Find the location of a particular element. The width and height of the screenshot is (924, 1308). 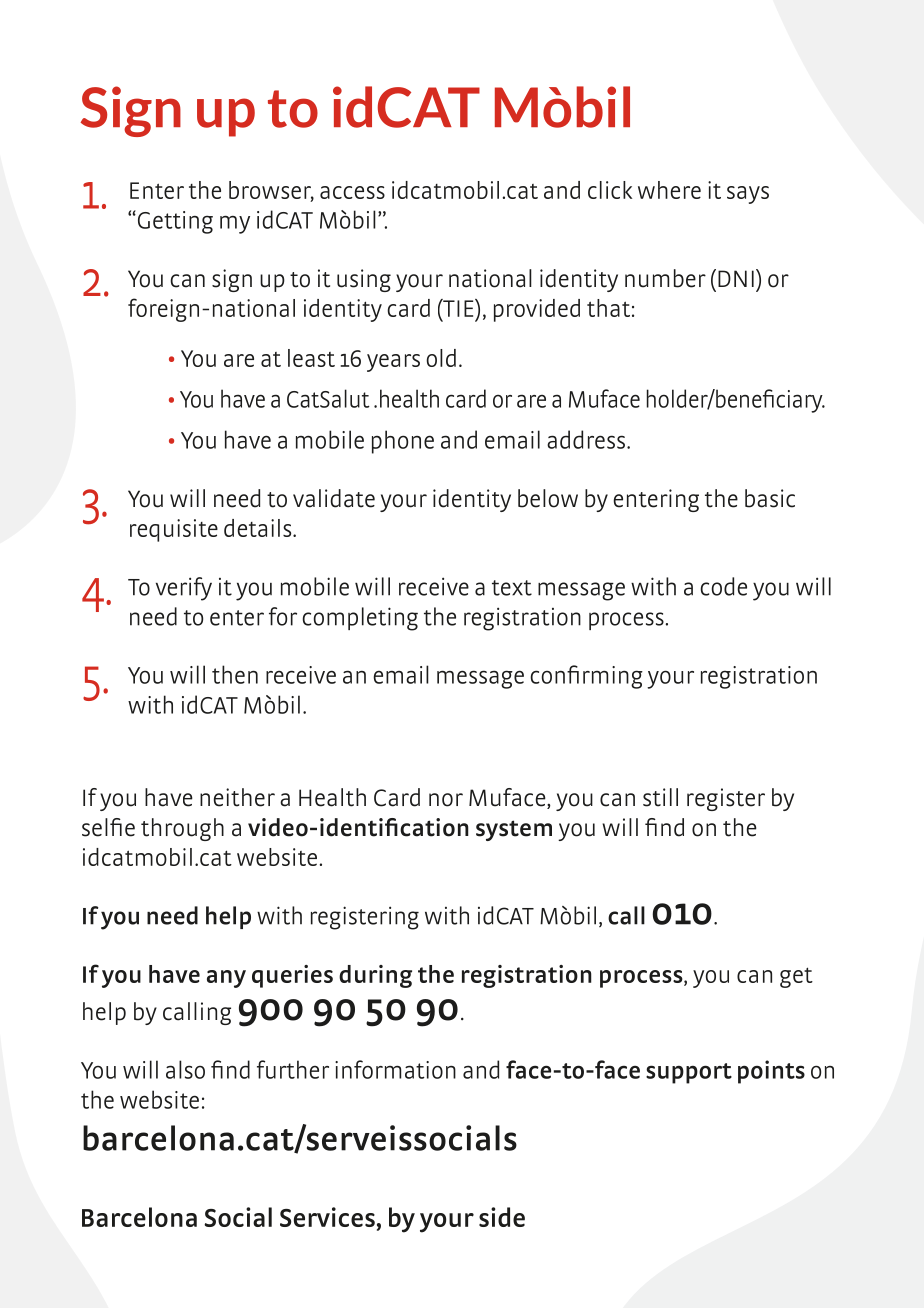

still is located at coordinates (660, 797).
